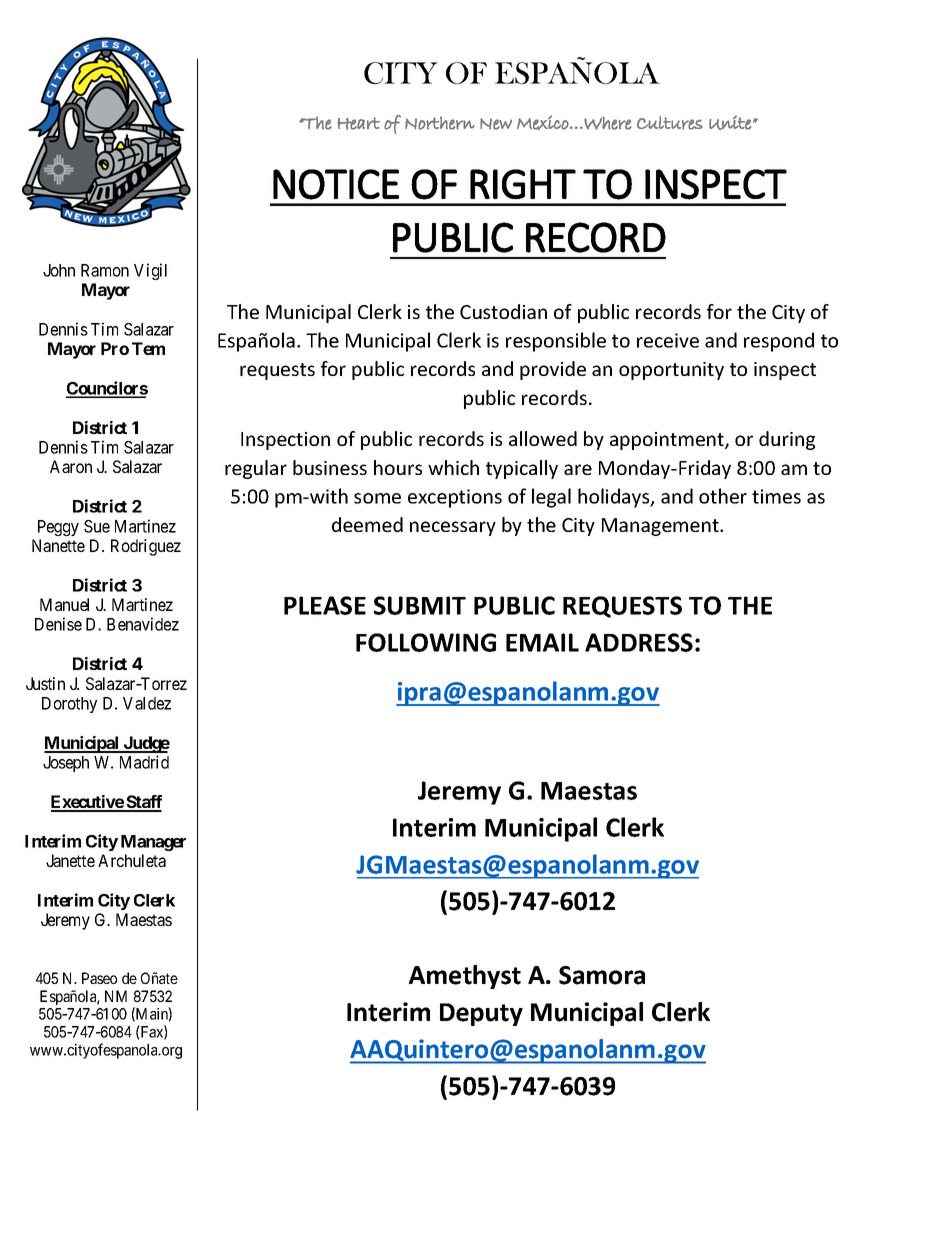 This screenshot has width=952, height=1233. I want to click on Cultures, so click(670, 123).
